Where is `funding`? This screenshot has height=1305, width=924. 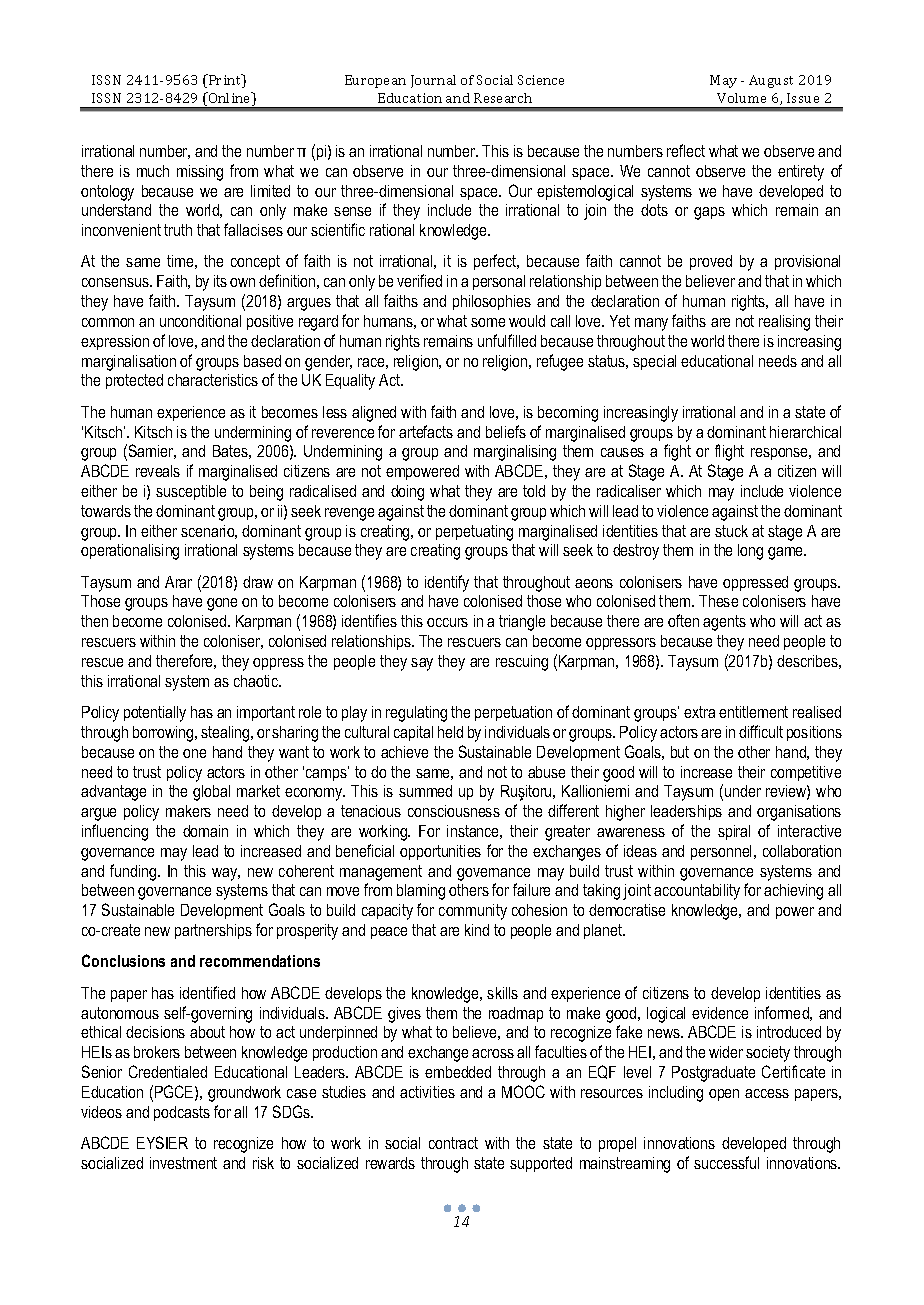
funding is located at coordinates (134, 872).
